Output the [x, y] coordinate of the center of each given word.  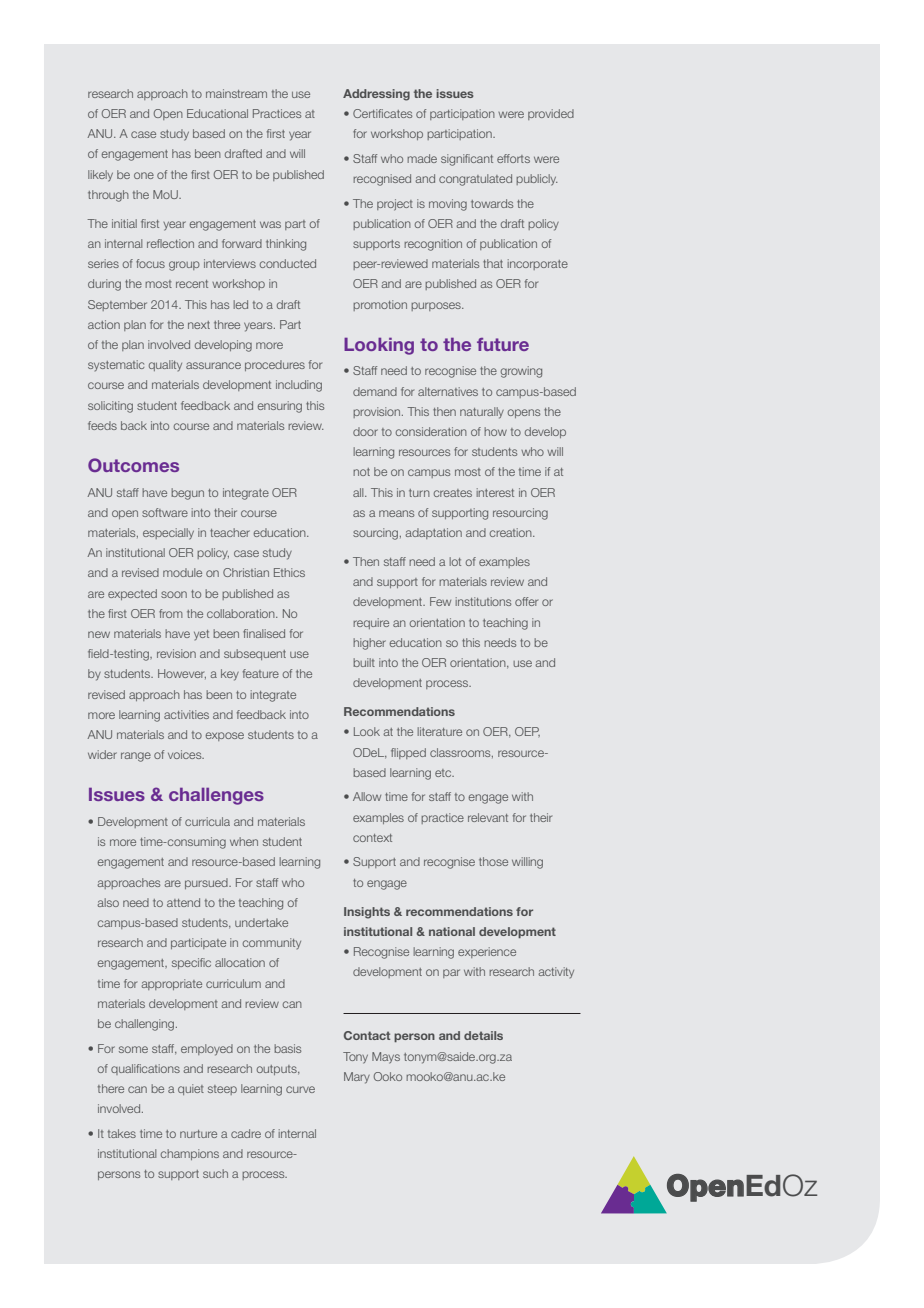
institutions [483, 601]
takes [122, 1133]
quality [165, 365]
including [299, 386]
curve [300, 1089]
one [144, 175]
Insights [367, 913]
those [493, 861]
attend [183, 902]
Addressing [376, 95]
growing [521, 372]
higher [369, 644]
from [171, 613]
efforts [513, 158]
